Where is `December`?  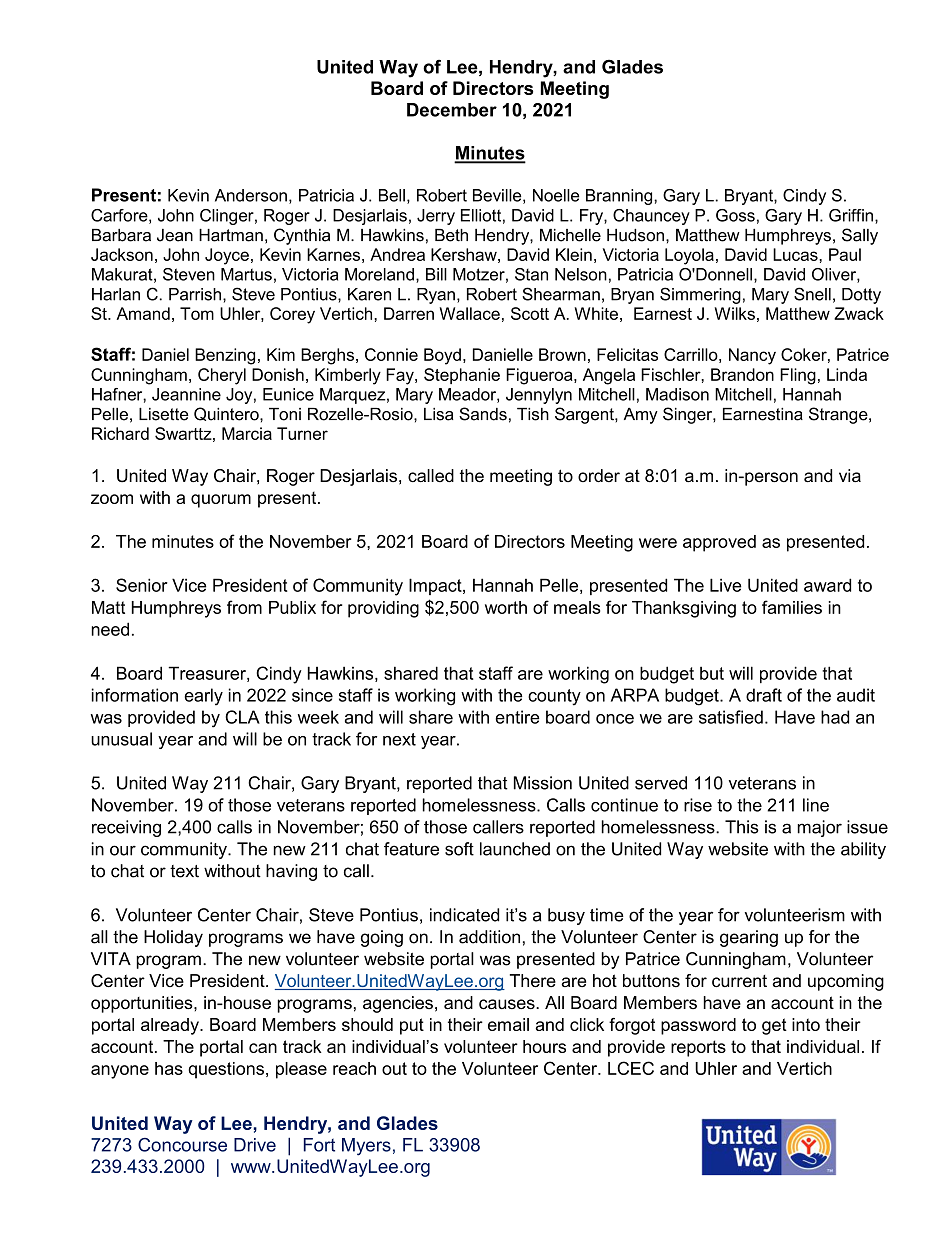
December is located at coordinates (452, 110).
